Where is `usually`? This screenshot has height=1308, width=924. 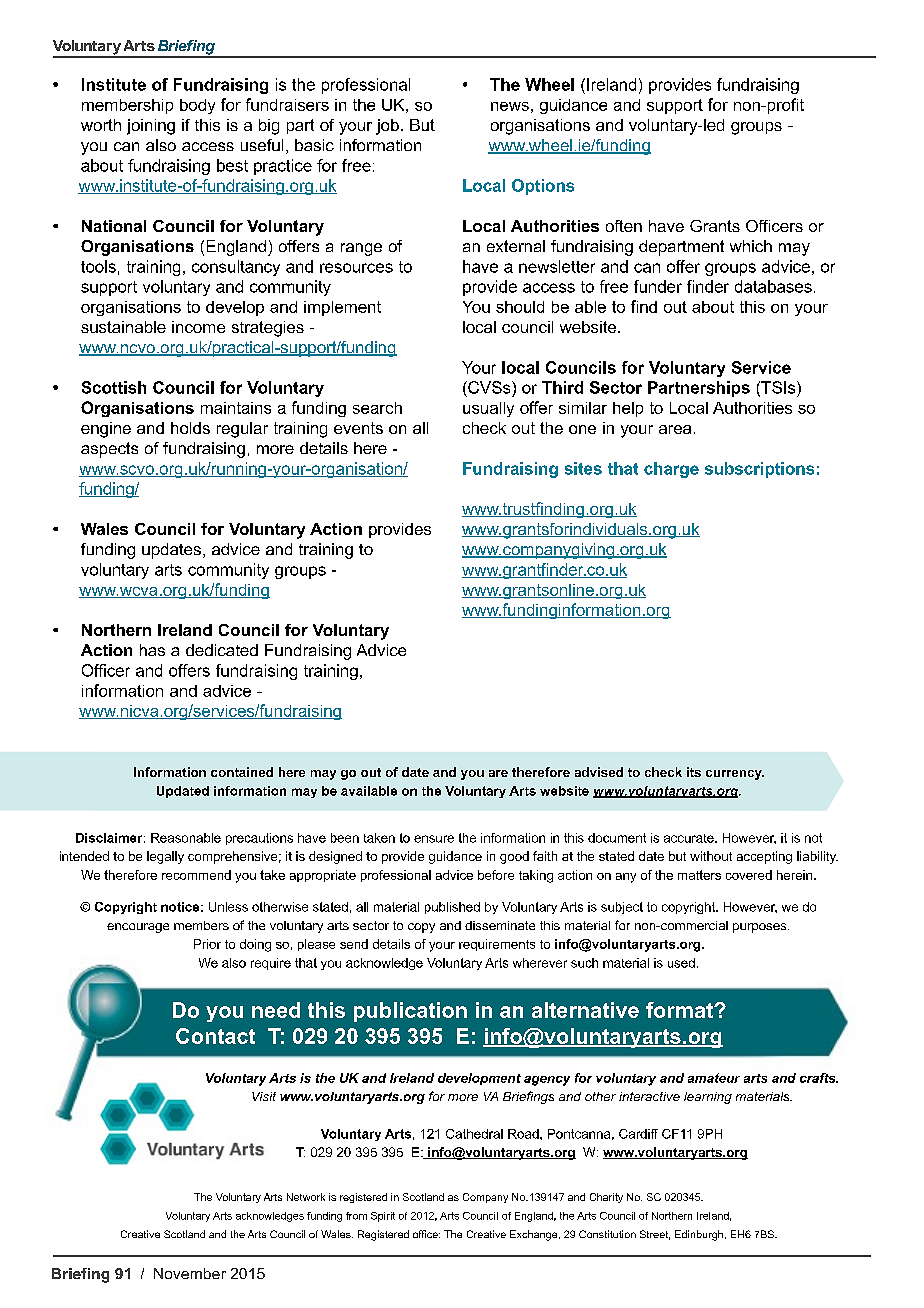 usually is located at coordinates (488, 409).
